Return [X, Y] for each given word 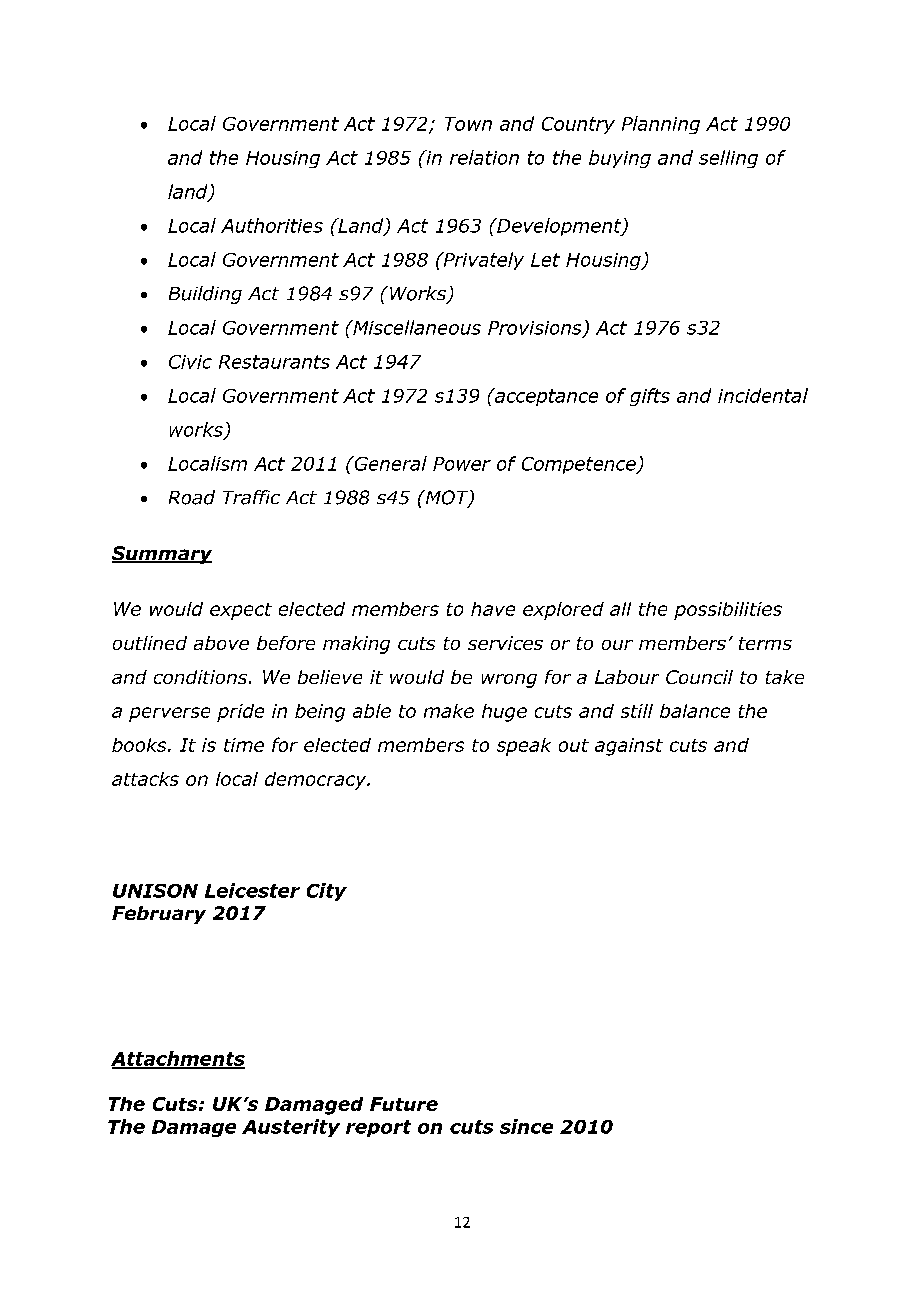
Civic [190, 362]
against [629, 747]
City [327, 892]
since [526, 1126]
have [493, 609]
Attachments [178, 1059]
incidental [763, 395]
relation [484, 157]
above [221, 643]
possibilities [728, 611]
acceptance [545, 397]
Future [404, 1104]
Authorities [272, 225]
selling [728, 159]
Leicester [252, 890]
